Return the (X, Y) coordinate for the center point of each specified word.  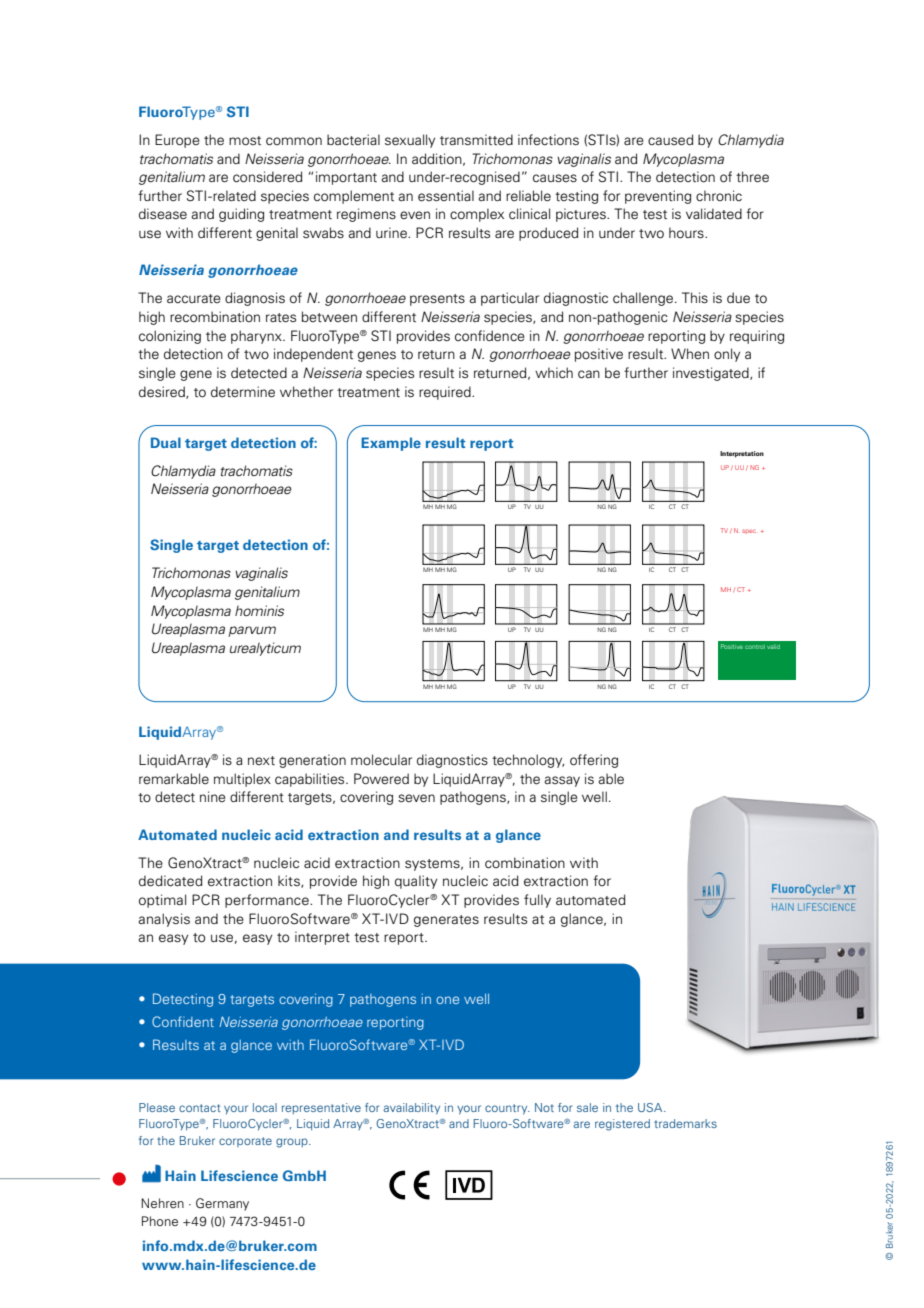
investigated (712, 374)
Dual (166, 442)
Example (391, 444)
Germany (222, 1204)
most (245, 141)
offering (594, 761)
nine (212, 796)
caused (670, 140)
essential (446, 196)
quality (416, 882)
